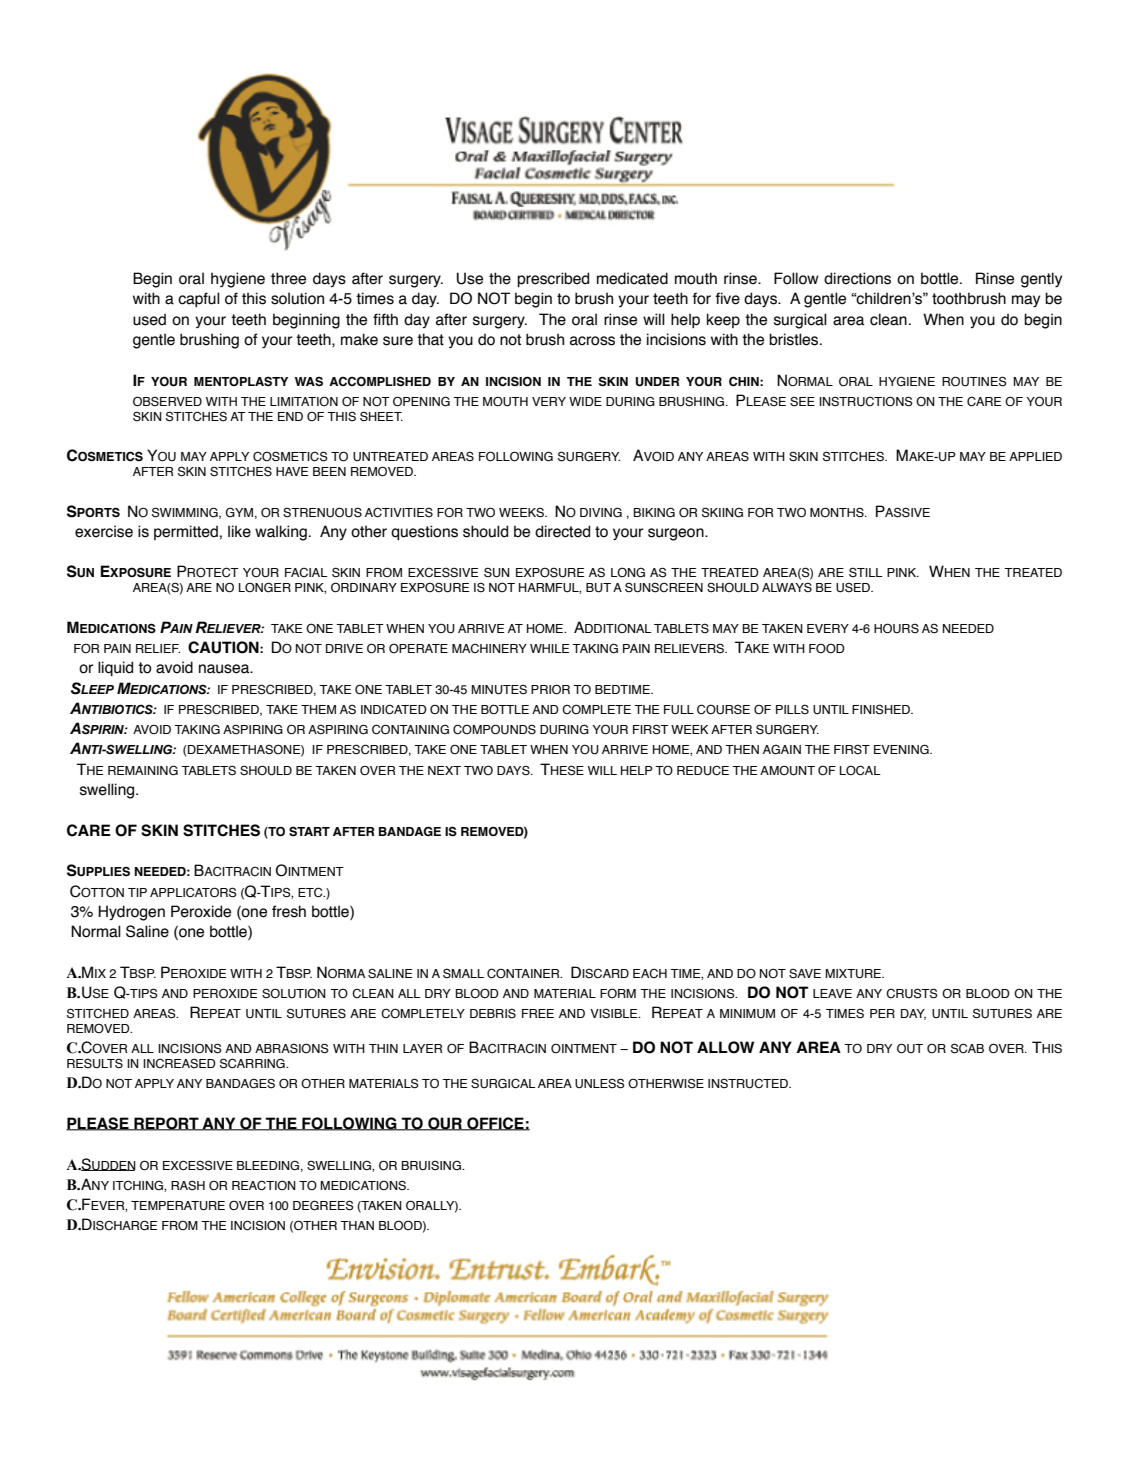 The width and height of the screenshot is (1129, 1461). I want to click on BRUISING, so click(432, 1165).
